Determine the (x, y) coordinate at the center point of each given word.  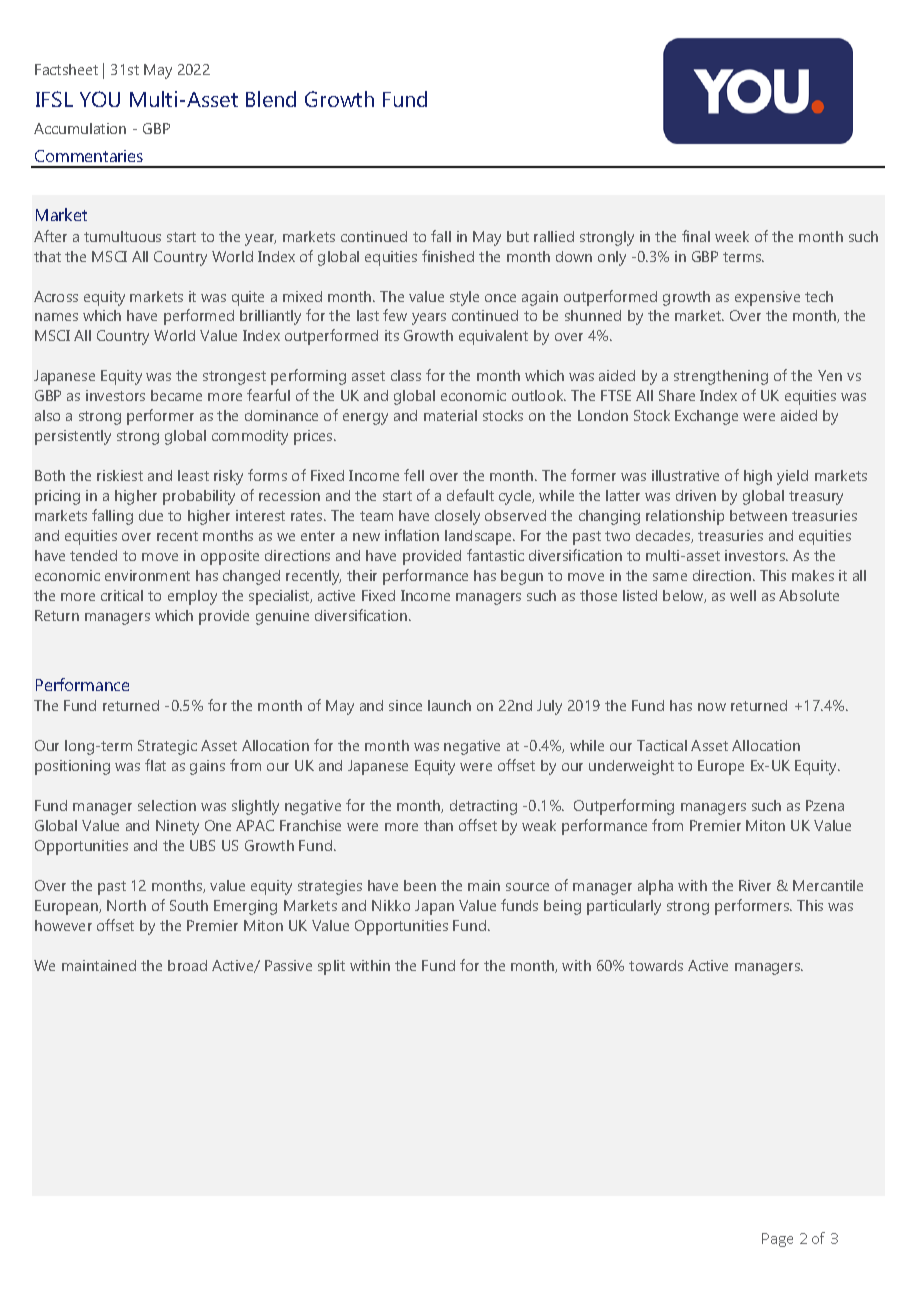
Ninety (177, 827)
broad (187, 965)
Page (777, 1240)
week (732, 236)
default (470, 495)
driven (696, 495)
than (438, 825)
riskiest (120, 475)
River (755, 885)
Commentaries (89, 156)
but (518, 236)
